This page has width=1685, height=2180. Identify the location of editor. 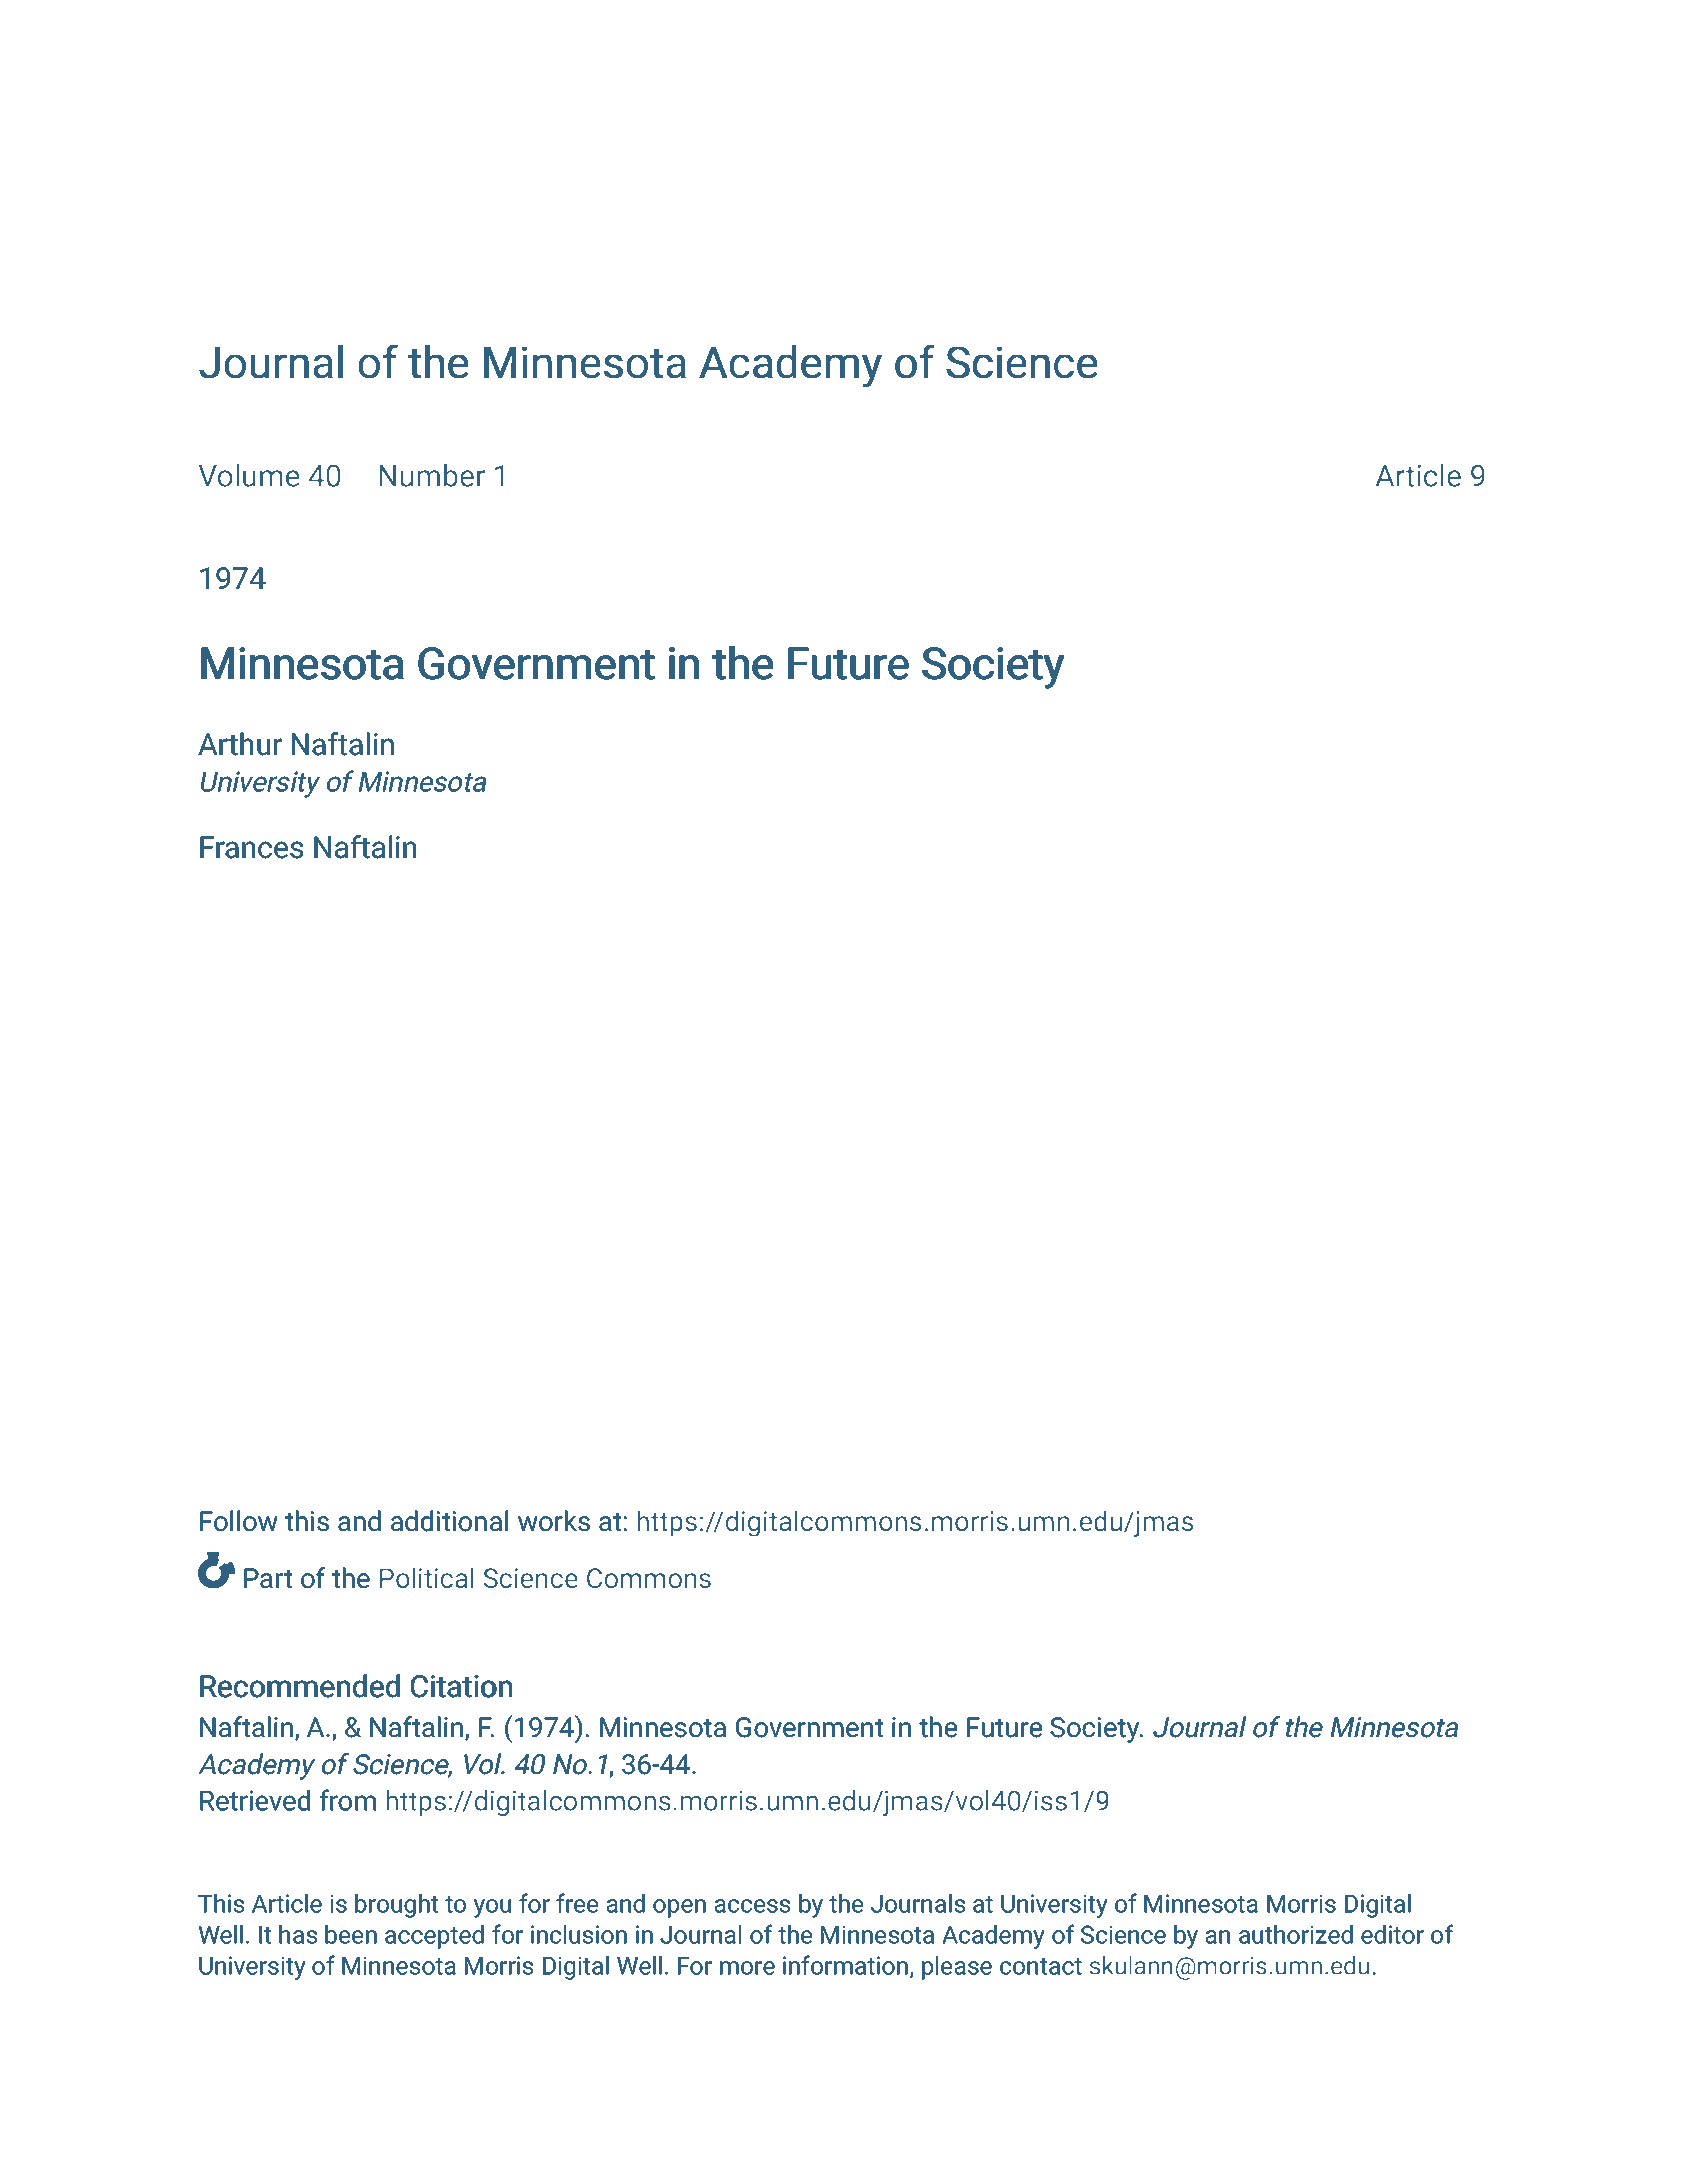
(1392, 1934).
